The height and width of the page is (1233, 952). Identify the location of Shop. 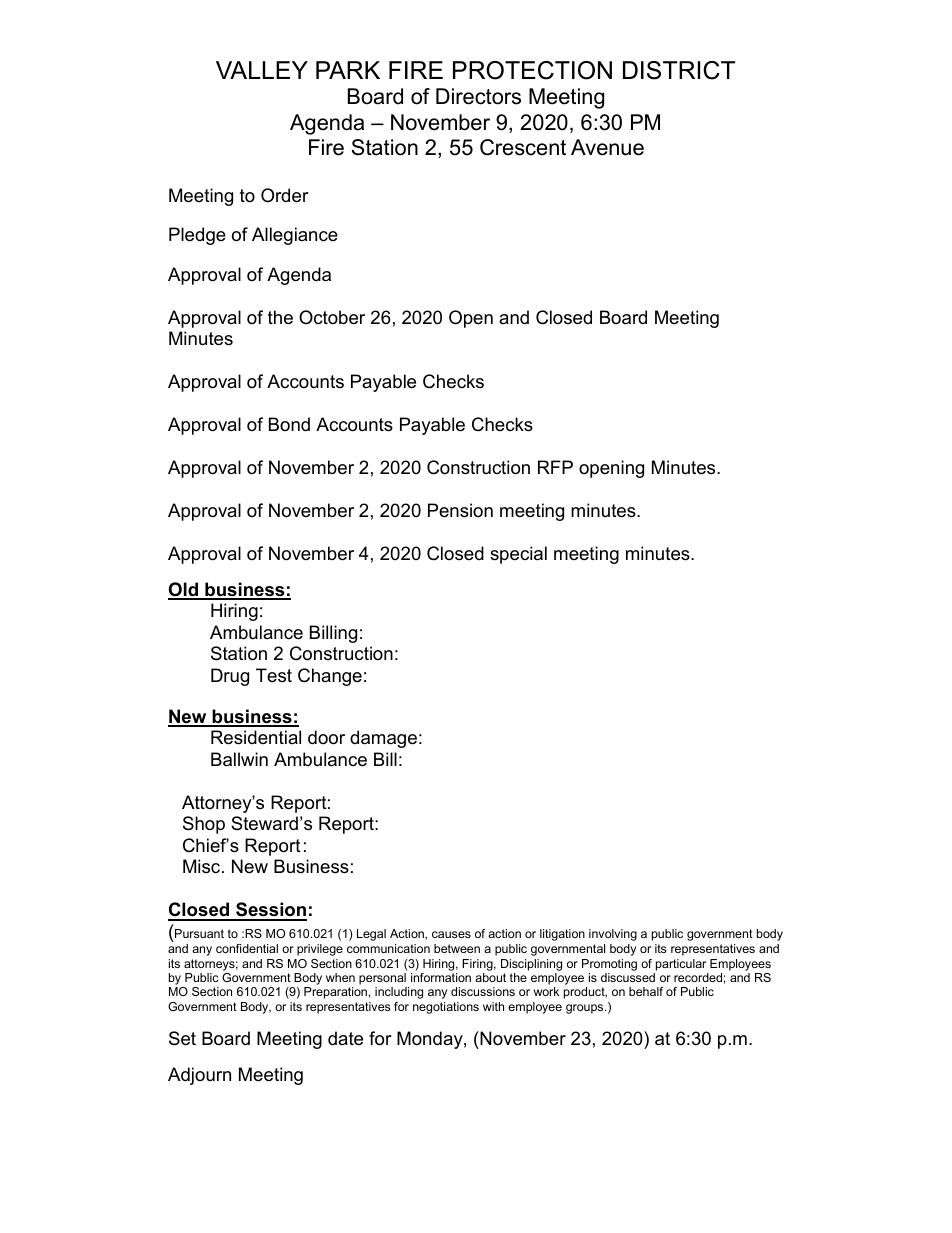
(204, 825).
